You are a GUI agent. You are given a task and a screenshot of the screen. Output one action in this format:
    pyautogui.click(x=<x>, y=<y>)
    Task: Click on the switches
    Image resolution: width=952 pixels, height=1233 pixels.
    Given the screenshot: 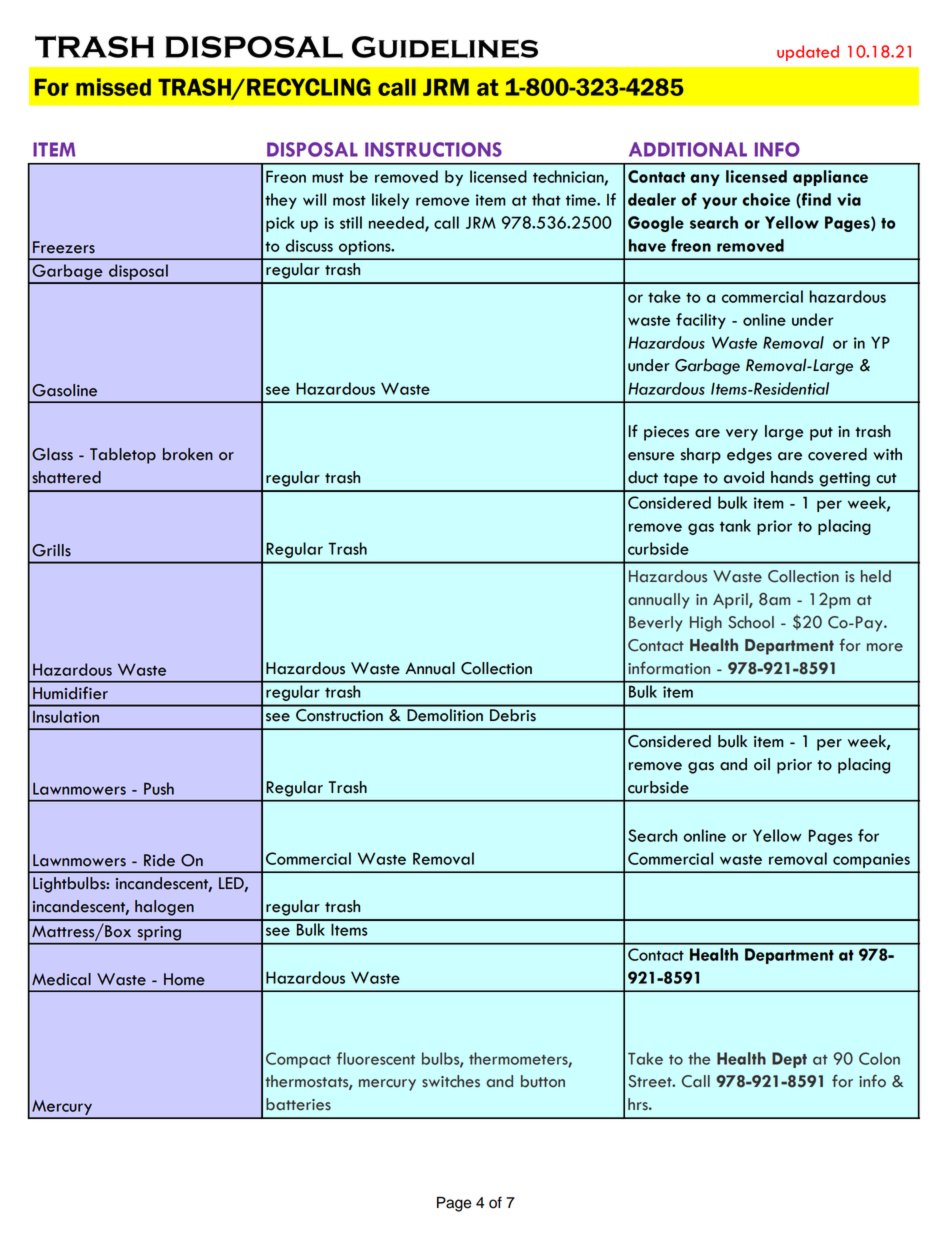 What is the action you would take?
    pyautogui.click(x=451, y=1081)
